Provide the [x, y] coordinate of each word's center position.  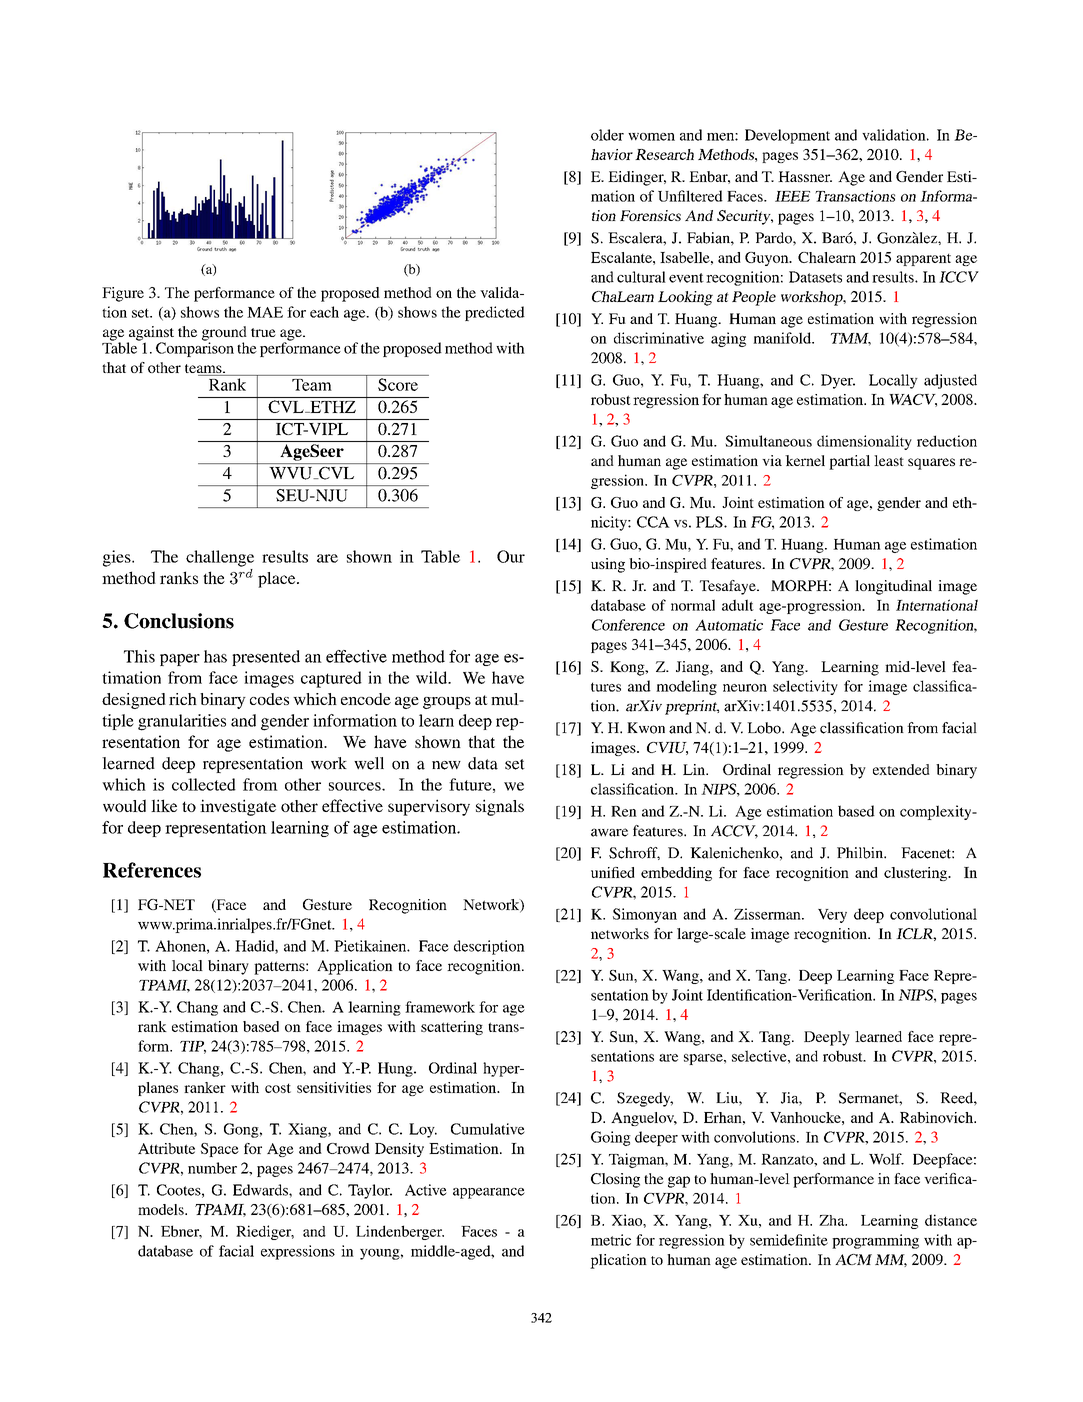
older [607, 135]
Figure [123, 294]
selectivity [805, 687]
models [162, 1209]
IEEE [792, 196]
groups [447, 703]
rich [183, 699]
